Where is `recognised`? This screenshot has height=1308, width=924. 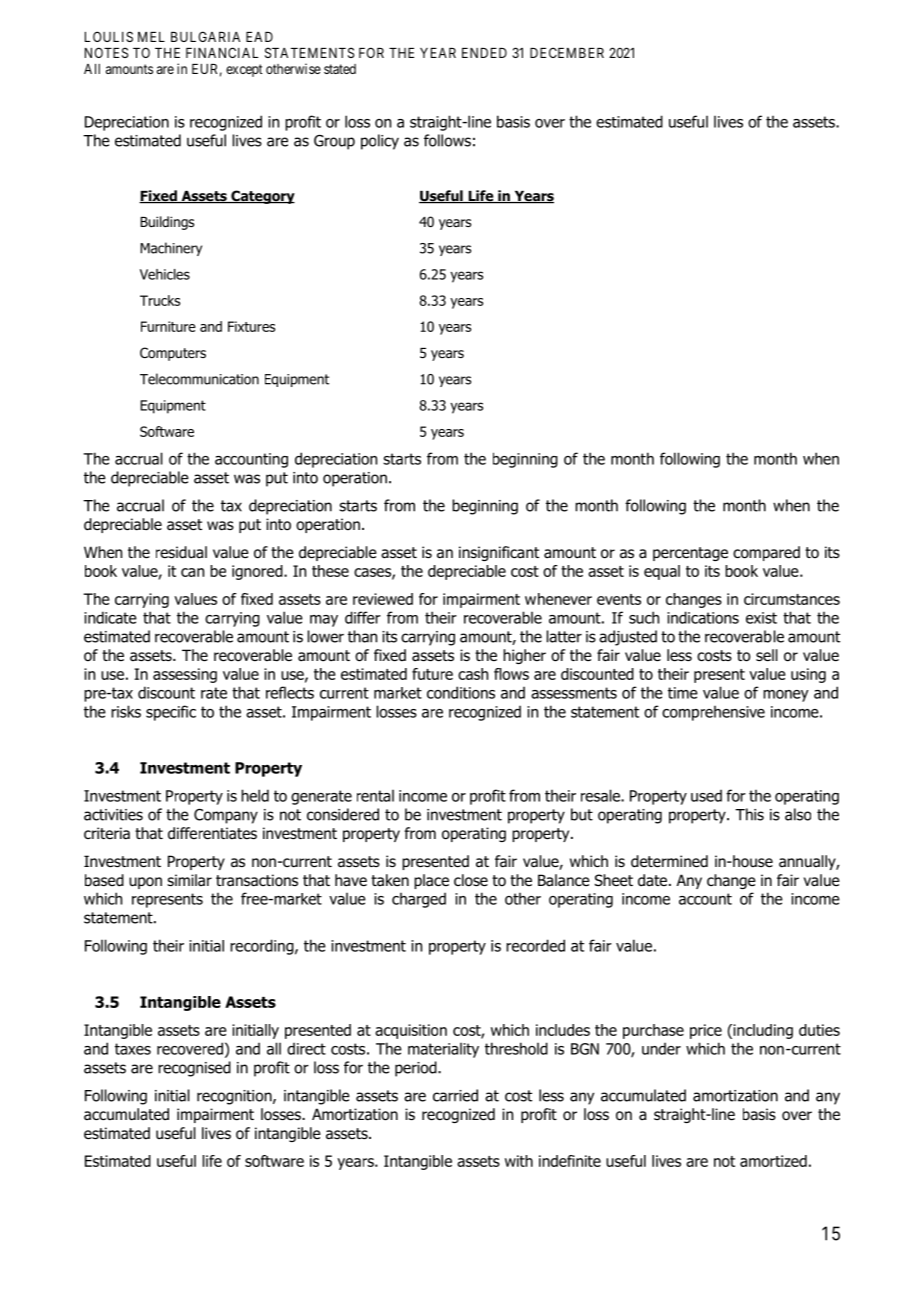
recognised is located at coordinates (194, 1069).
